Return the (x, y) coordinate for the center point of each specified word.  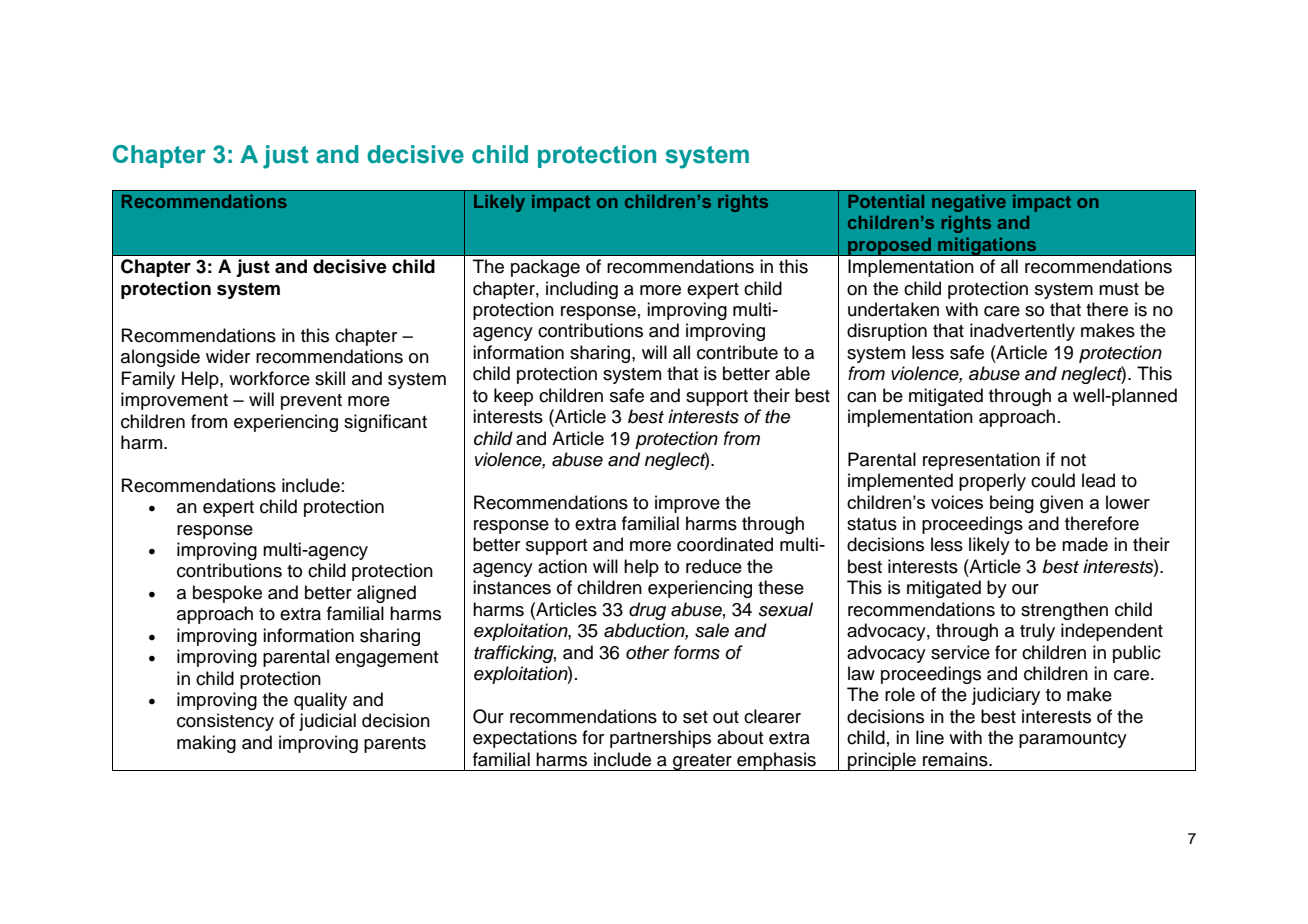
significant (385, 423)
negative (969, 203)
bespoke (227, 594)
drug (647, 611)
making (206, 744)
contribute (737, 352)
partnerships (660, 739)
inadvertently (1022, 332)
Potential (886, 201)
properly (992, 482)
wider (228, 356)
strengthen (1064, 611)
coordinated (725, 544)
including (582, 290)
